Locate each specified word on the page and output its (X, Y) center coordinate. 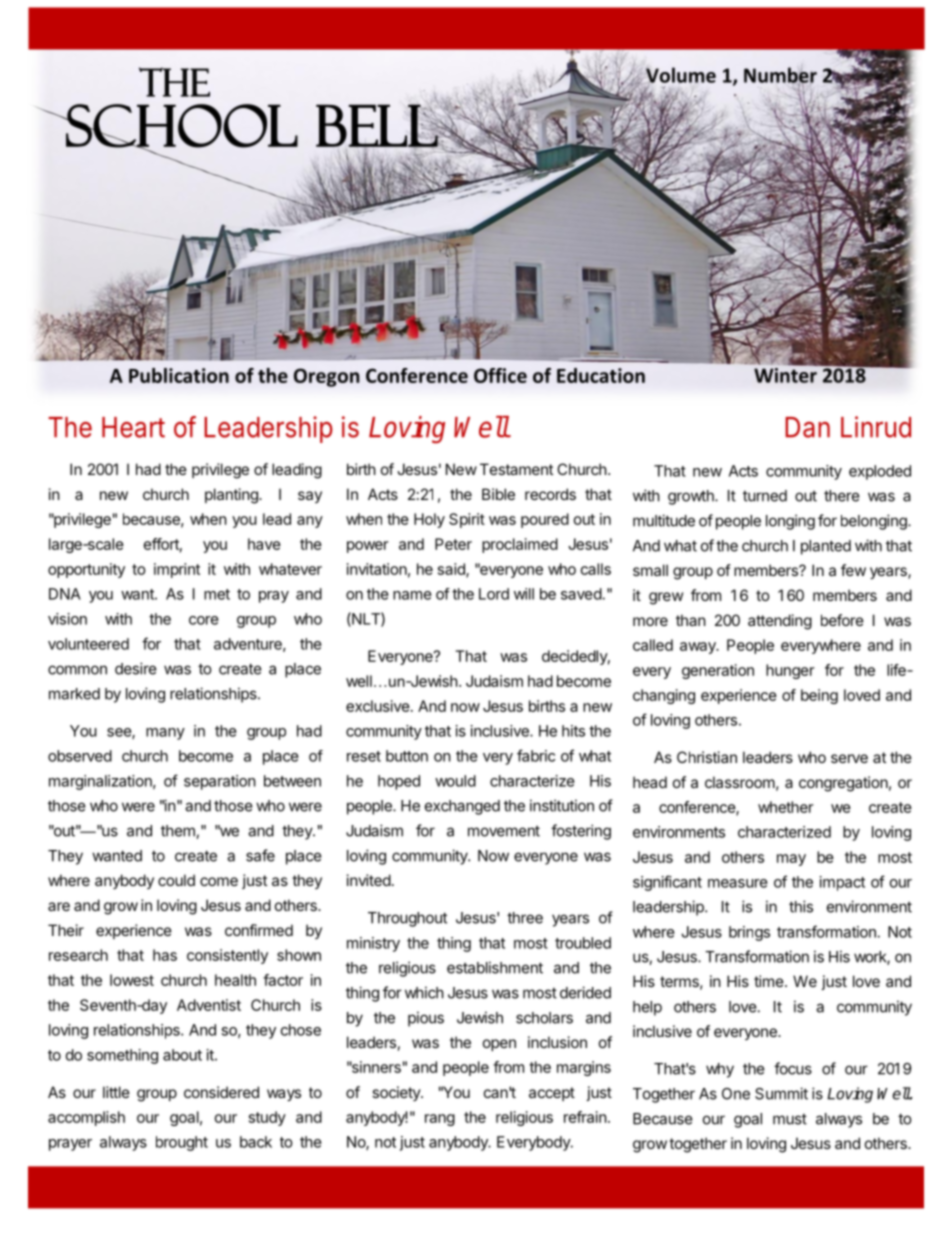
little (116, 1092)
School (181, 126)
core (204, 620)
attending (780, 622)
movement (504, 831)
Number (780, 76)
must (790, 1119)
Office (500, 375)
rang (440, 1120)
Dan (807, 427)
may (791, 860)
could (176, 880)
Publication (179, 375)
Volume (680, 75)
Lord (494, 594)
